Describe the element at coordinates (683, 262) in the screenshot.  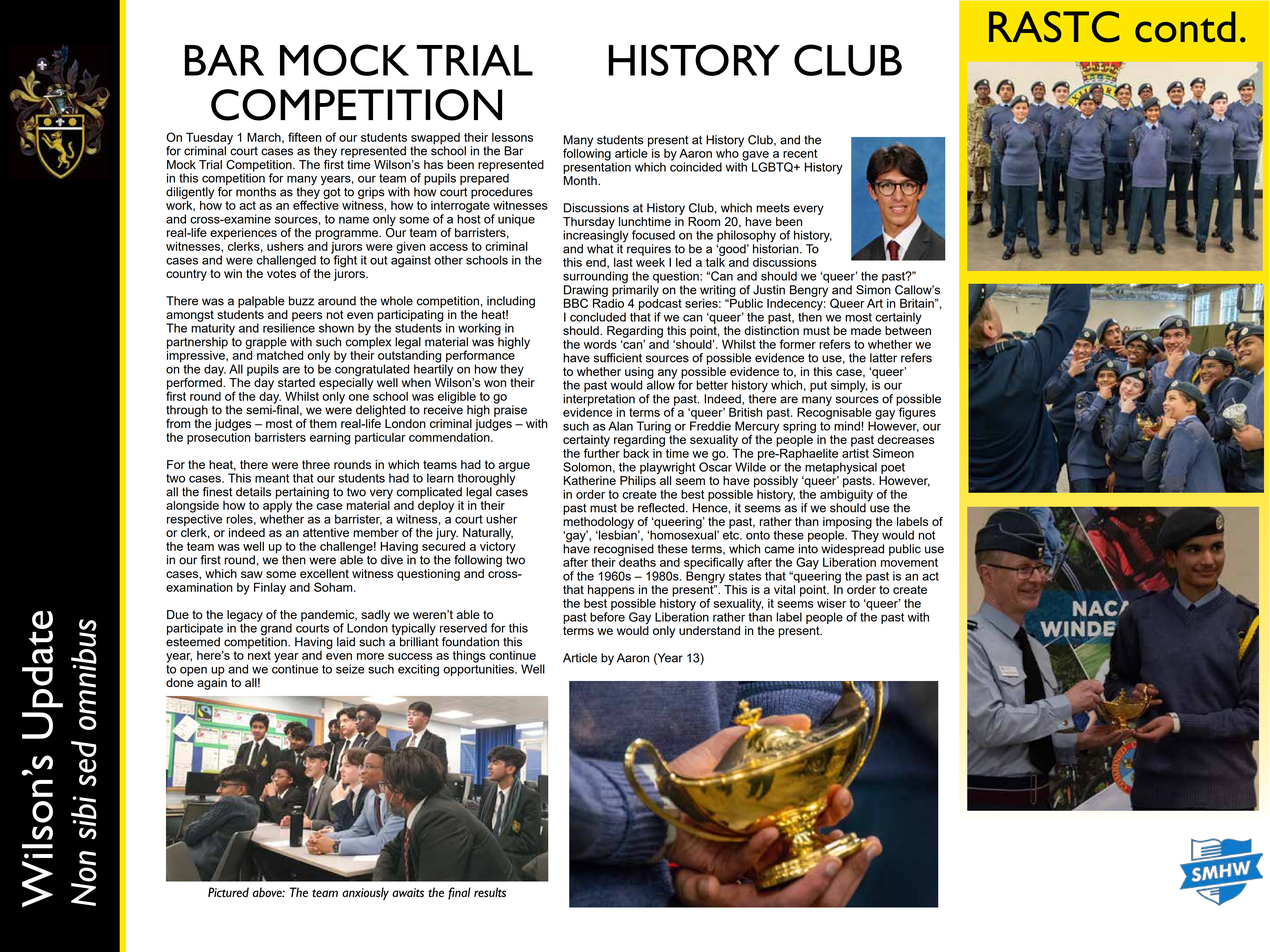
I see `led` at that location.
